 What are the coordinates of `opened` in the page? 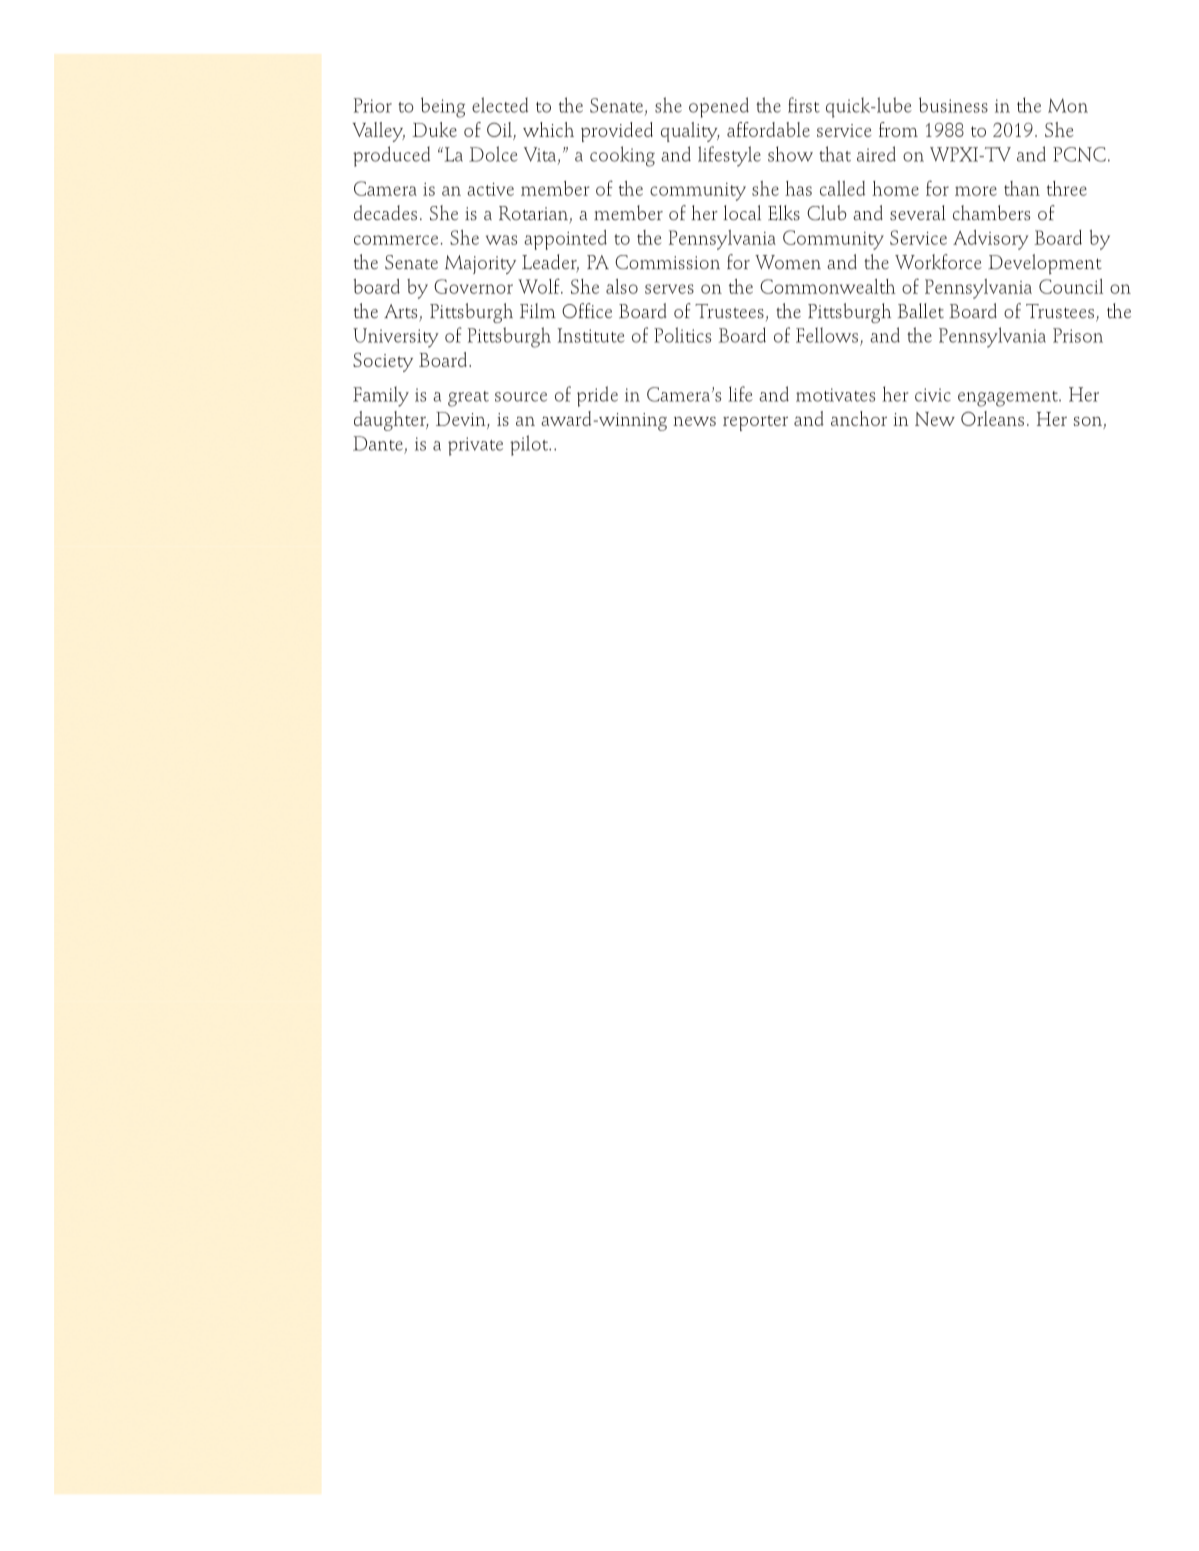 It's located at (719, 107).
